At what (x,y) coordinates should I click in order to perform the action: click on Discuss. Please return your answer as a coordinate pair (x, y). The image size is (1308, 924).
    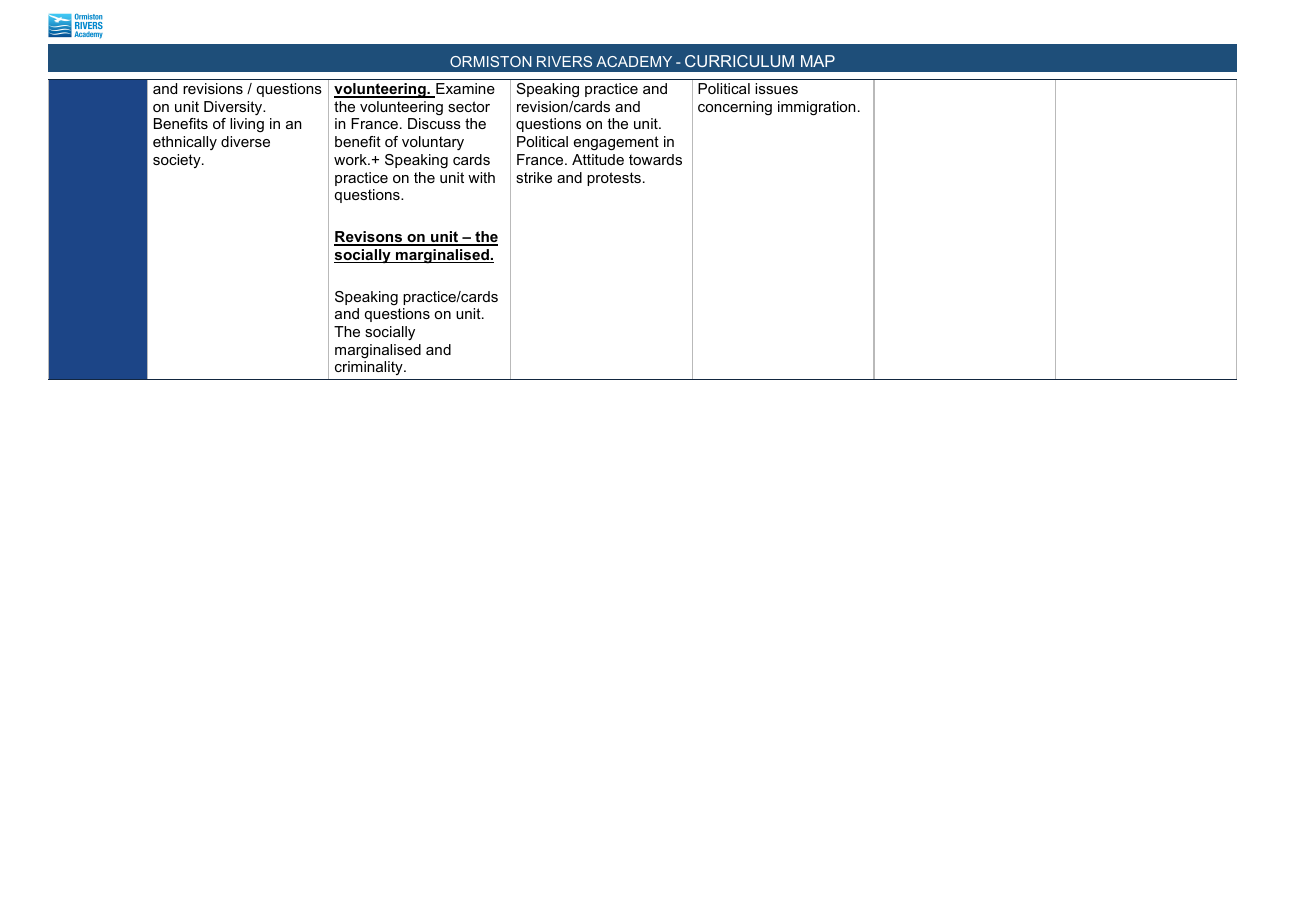
    Looking at the image, I should click on (434, 123).
